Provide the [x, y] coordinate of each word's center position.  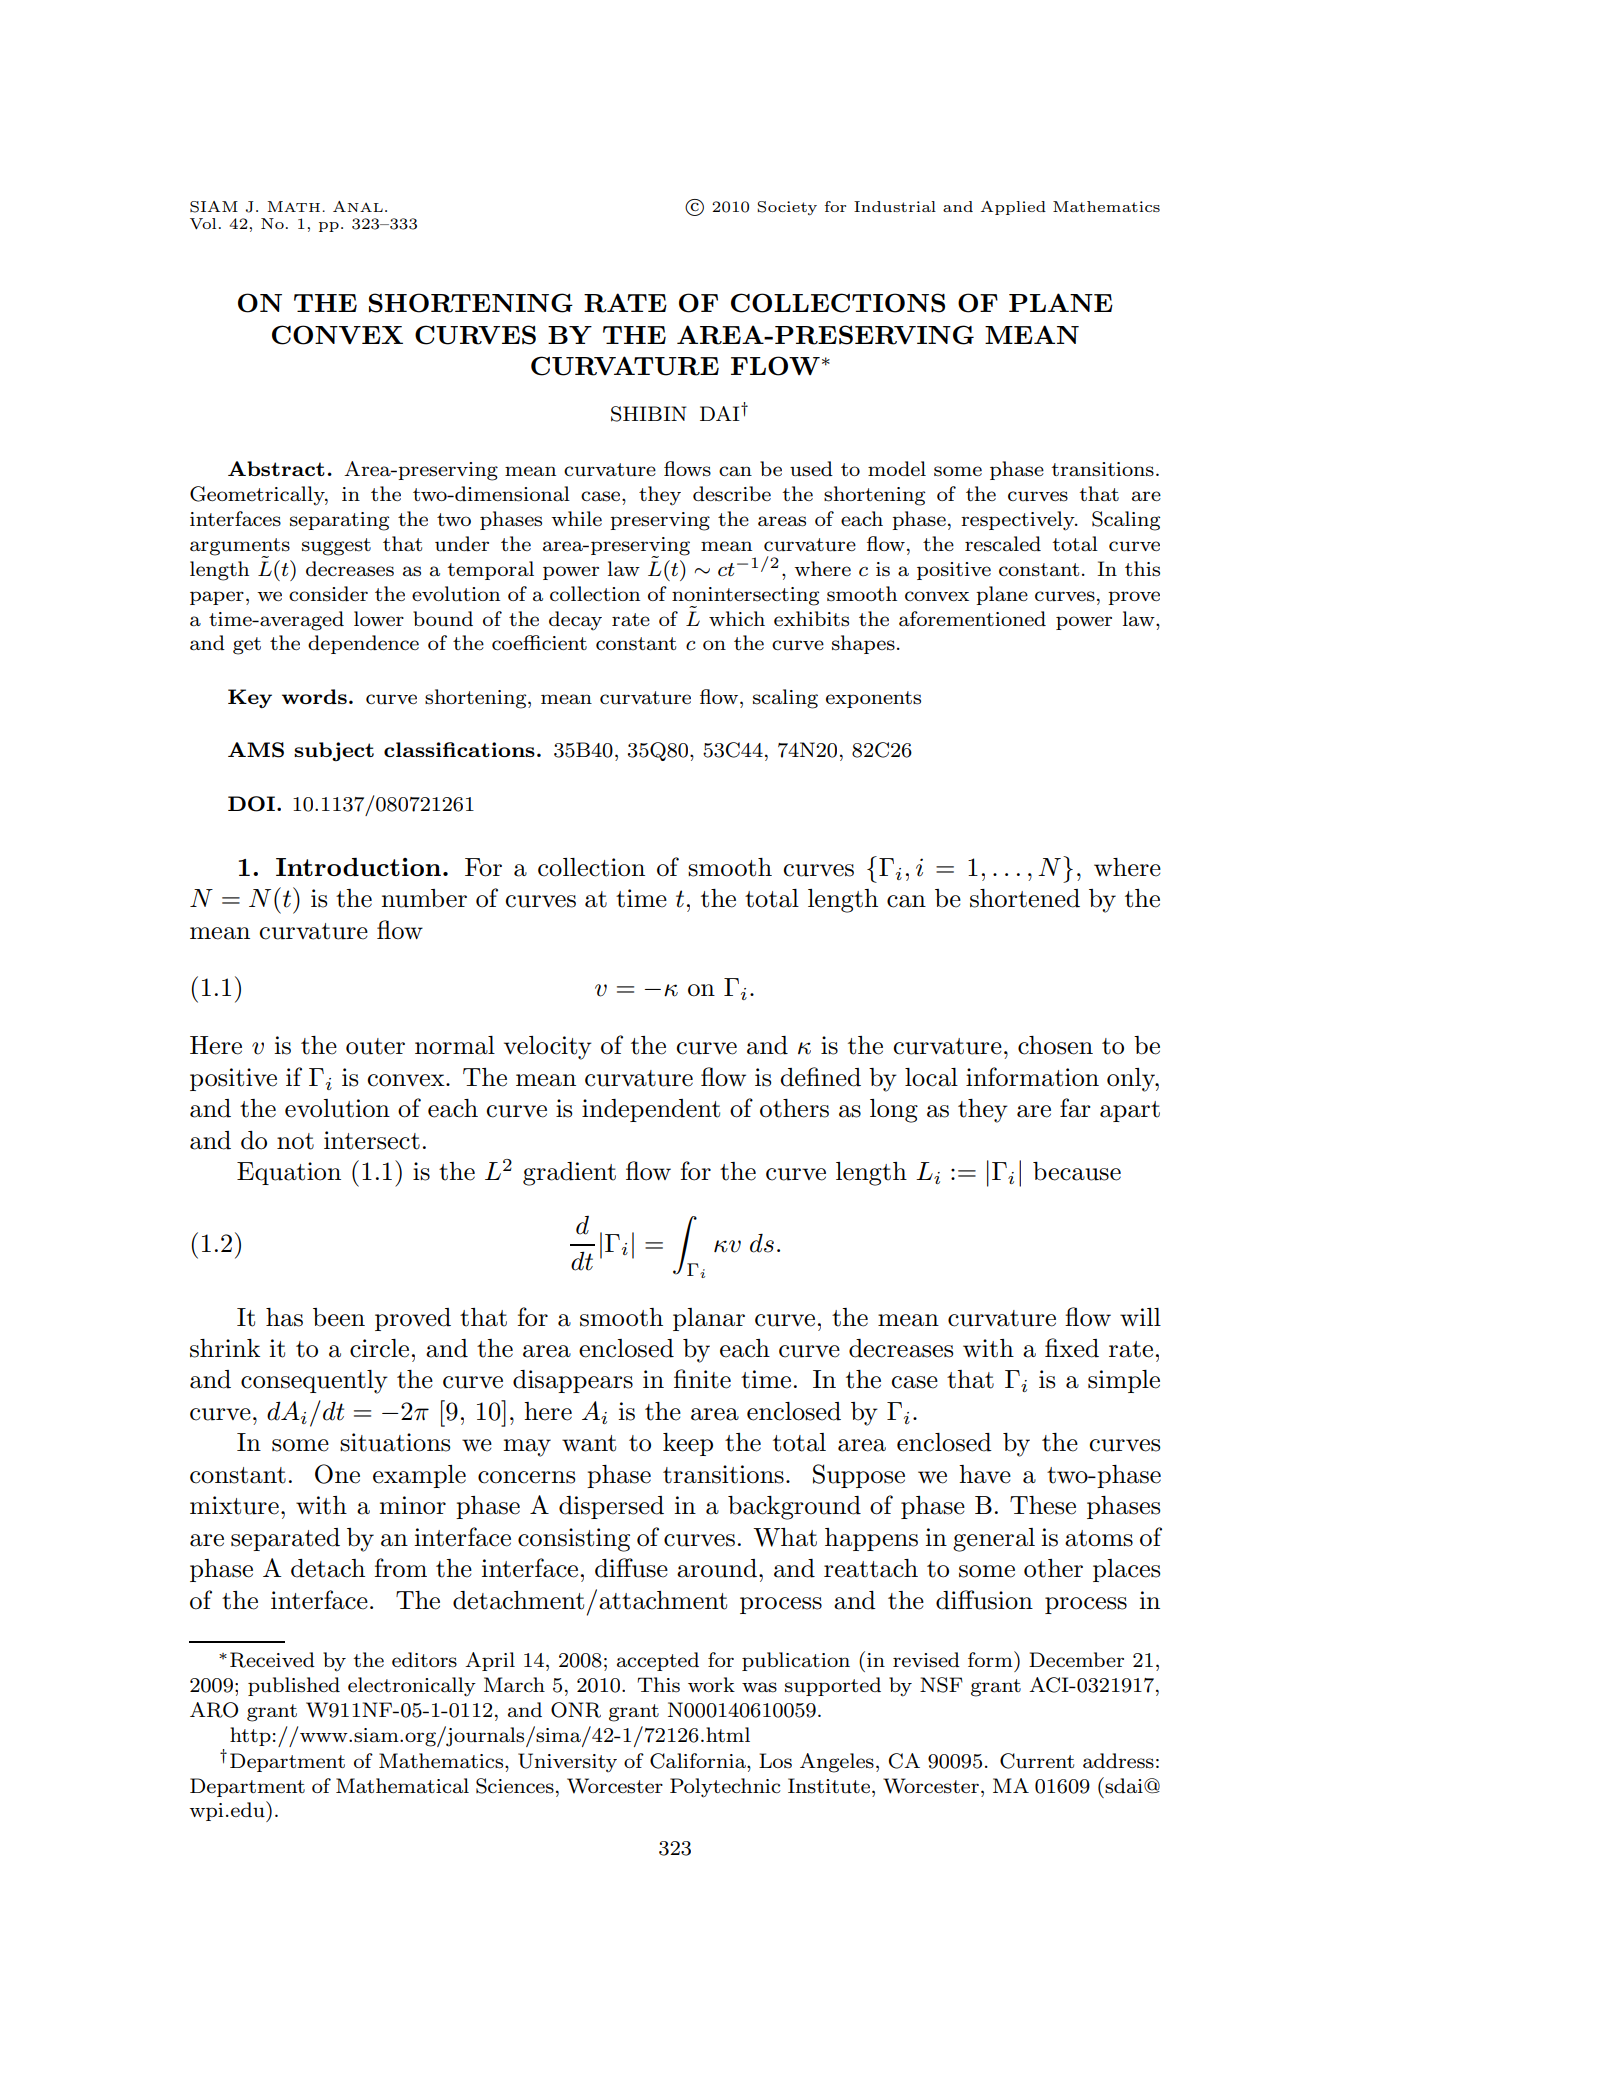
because [1077, 1171]
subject [334, 751]
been [339, 1317]
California [699, 1761]
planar [709, 1319]
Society [787, 208]
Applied [1013, 208]
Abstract [276, 468]
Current [1037, 1761]
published [294, 1686]
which [737, 618]
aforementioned [972, 618]
